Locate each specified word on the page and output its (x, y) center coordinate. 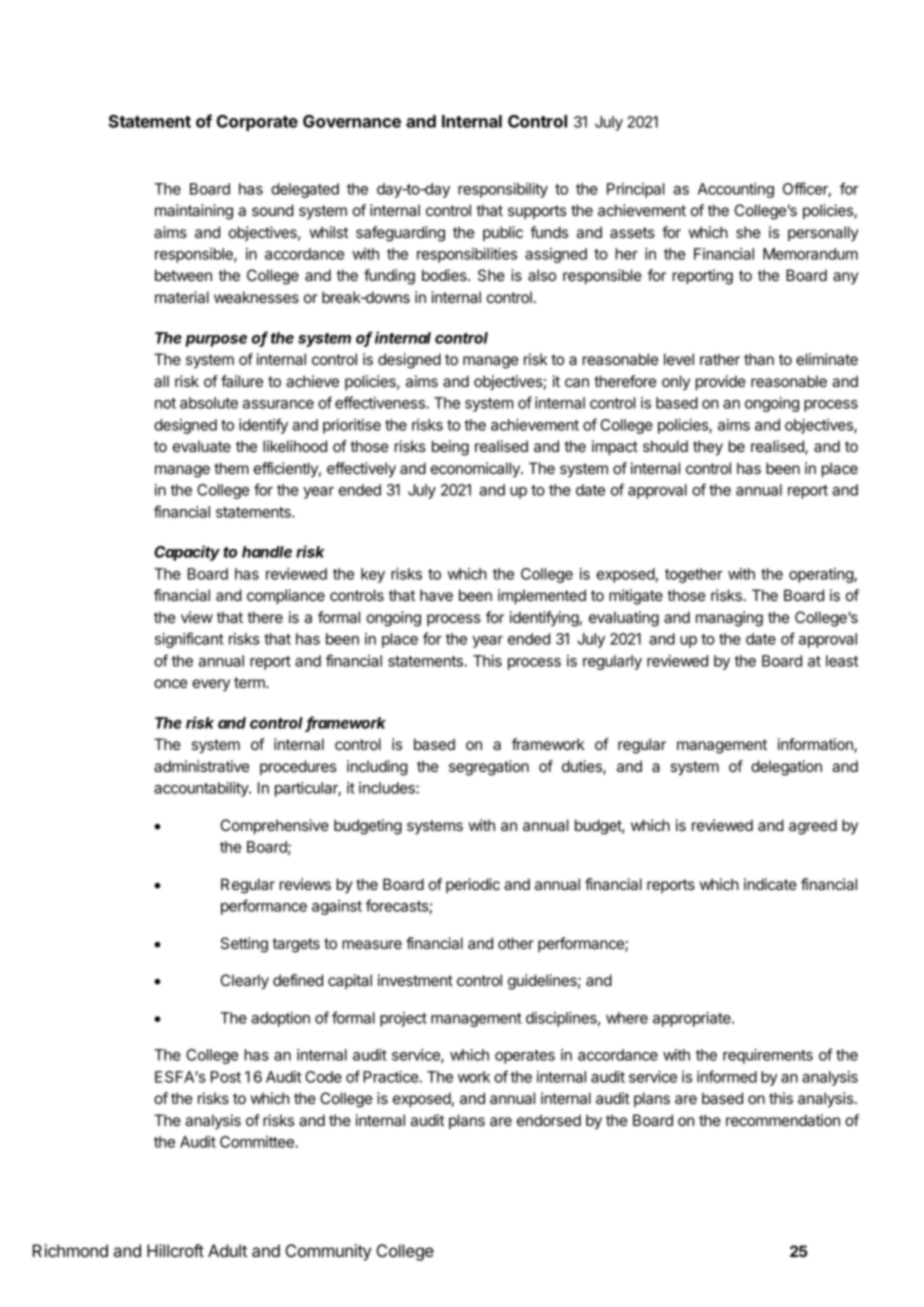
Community (328, 1252)
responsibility (503, 190)
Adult (227, 1250)
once (170, 683)
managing (729, 619)
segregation (489, 768)
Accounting (736, 190)
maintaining (194, 212)
